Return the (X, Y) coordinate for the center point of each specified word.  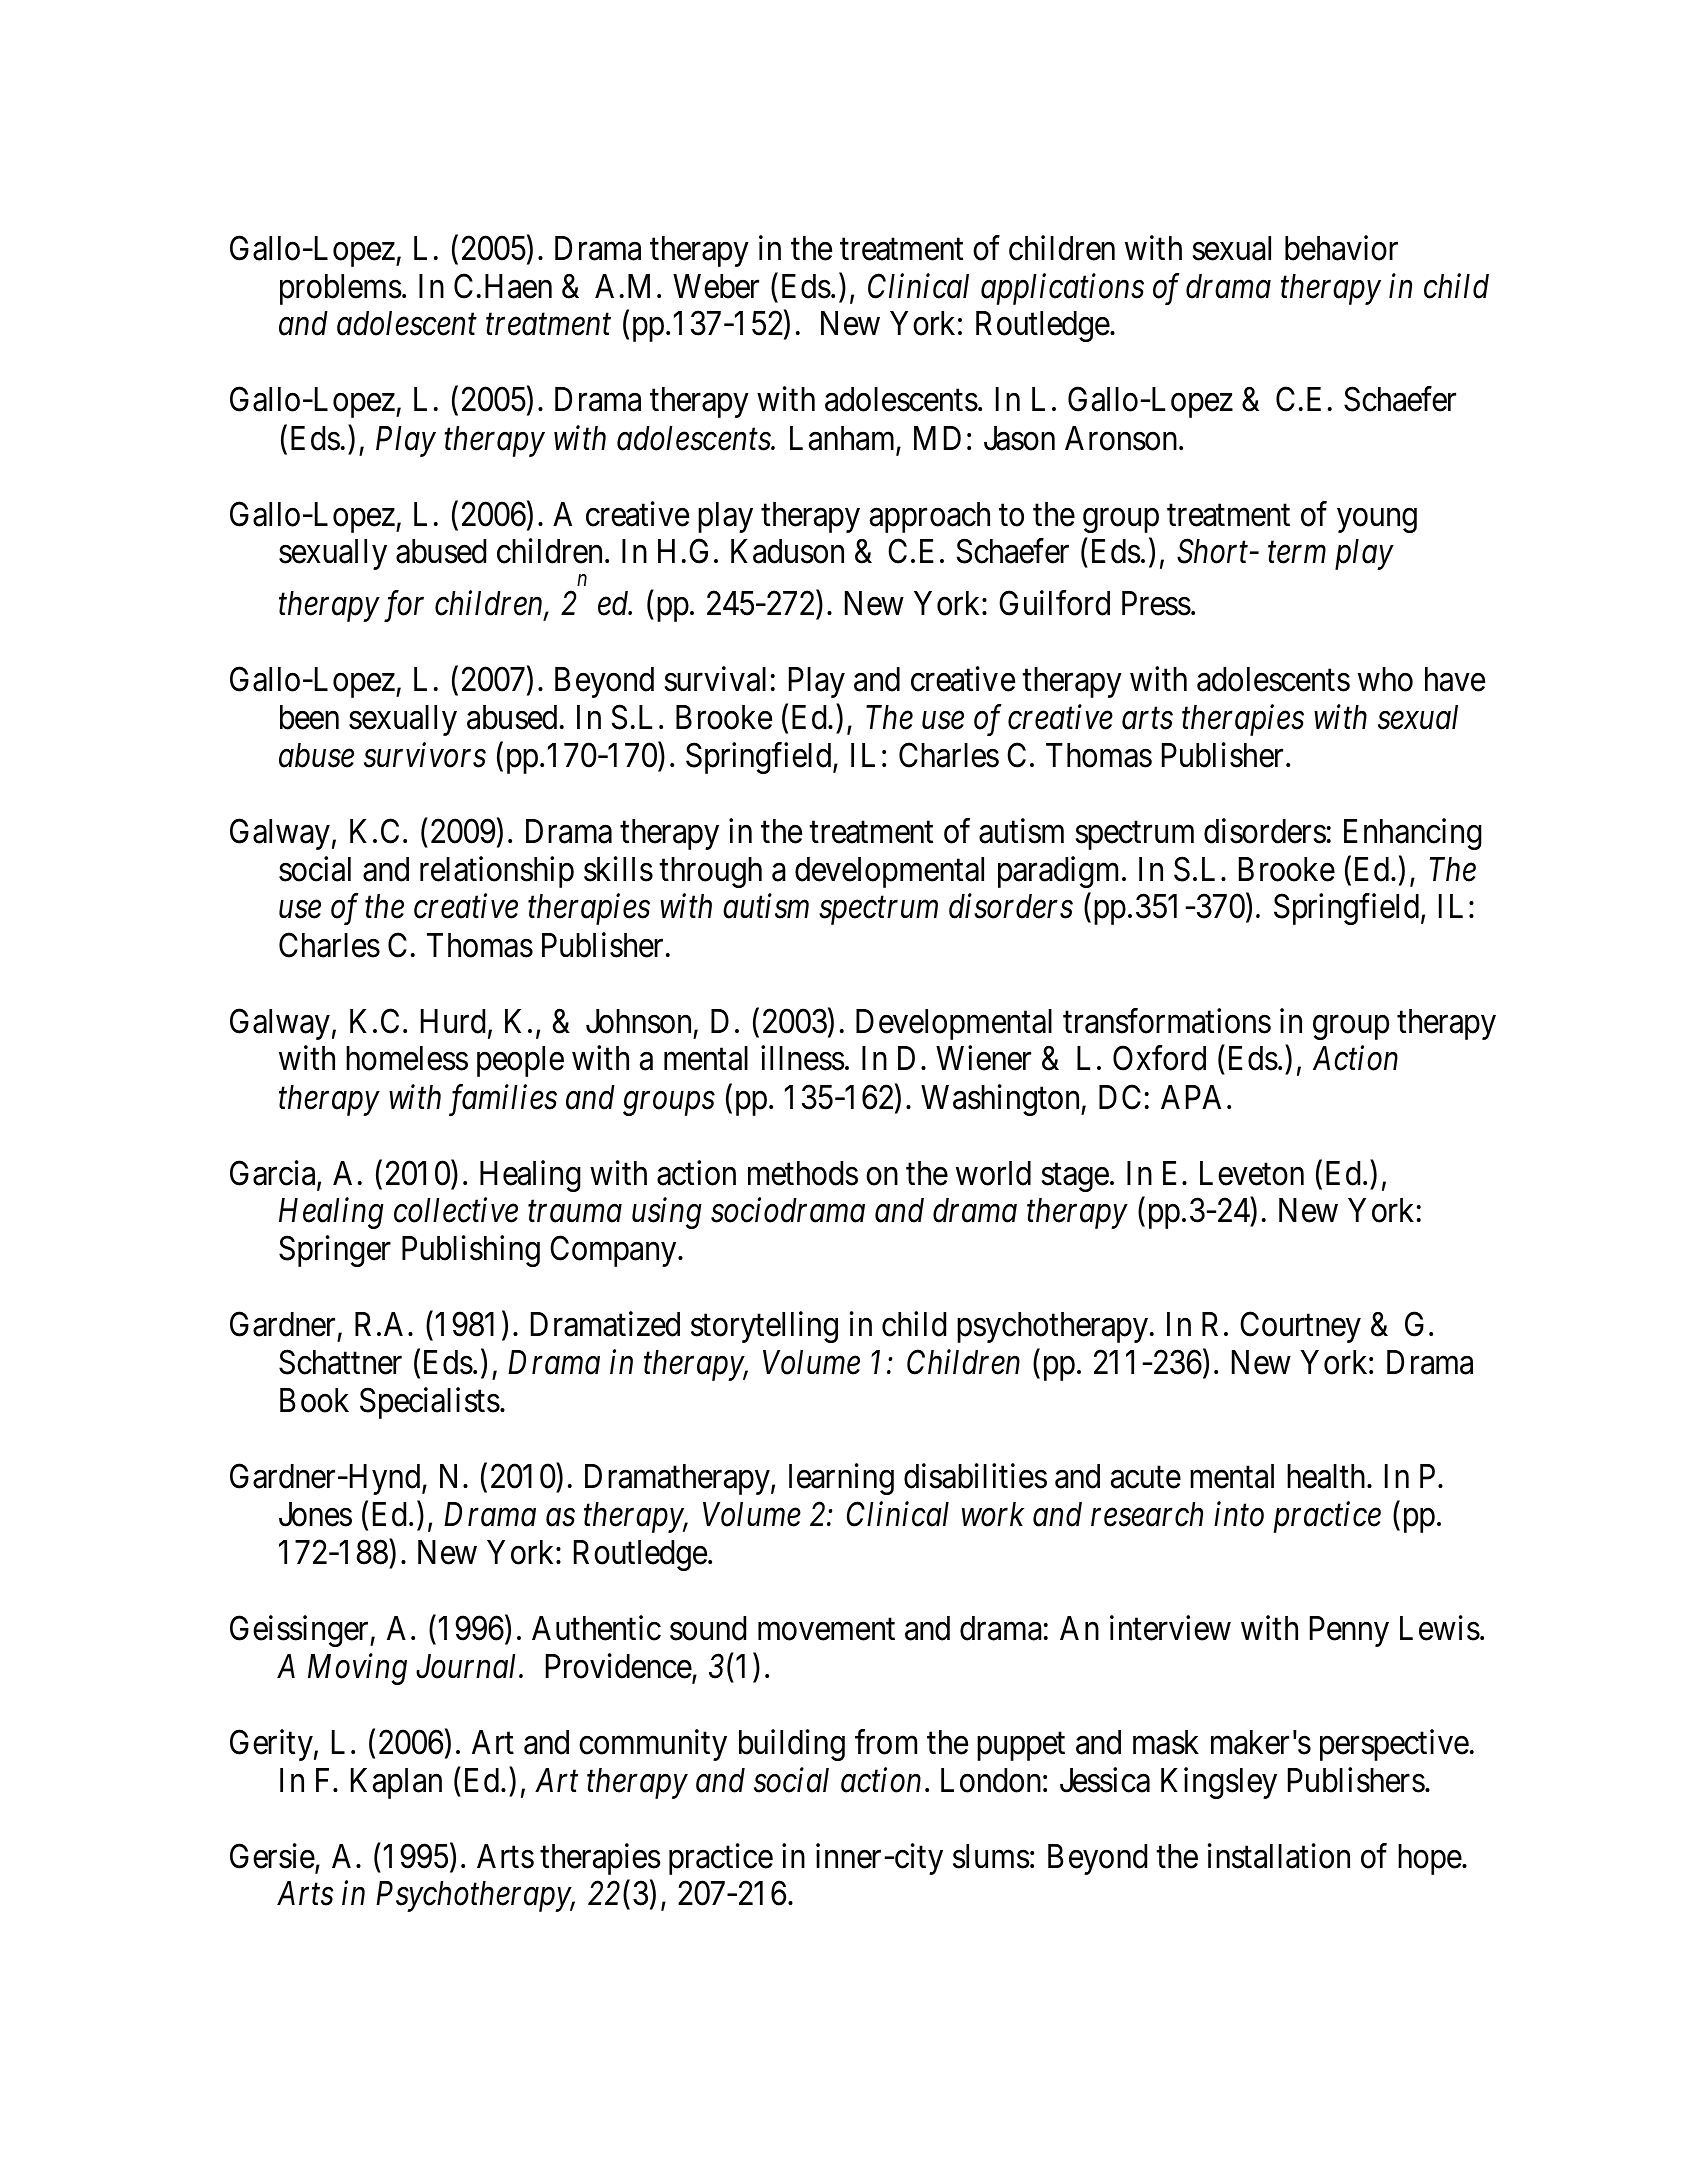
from (886, 1742)
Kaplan (396, 1783)
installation (1279, 1856)
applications (1062, 289)
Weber (716, 286)
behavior (1341, 248)
